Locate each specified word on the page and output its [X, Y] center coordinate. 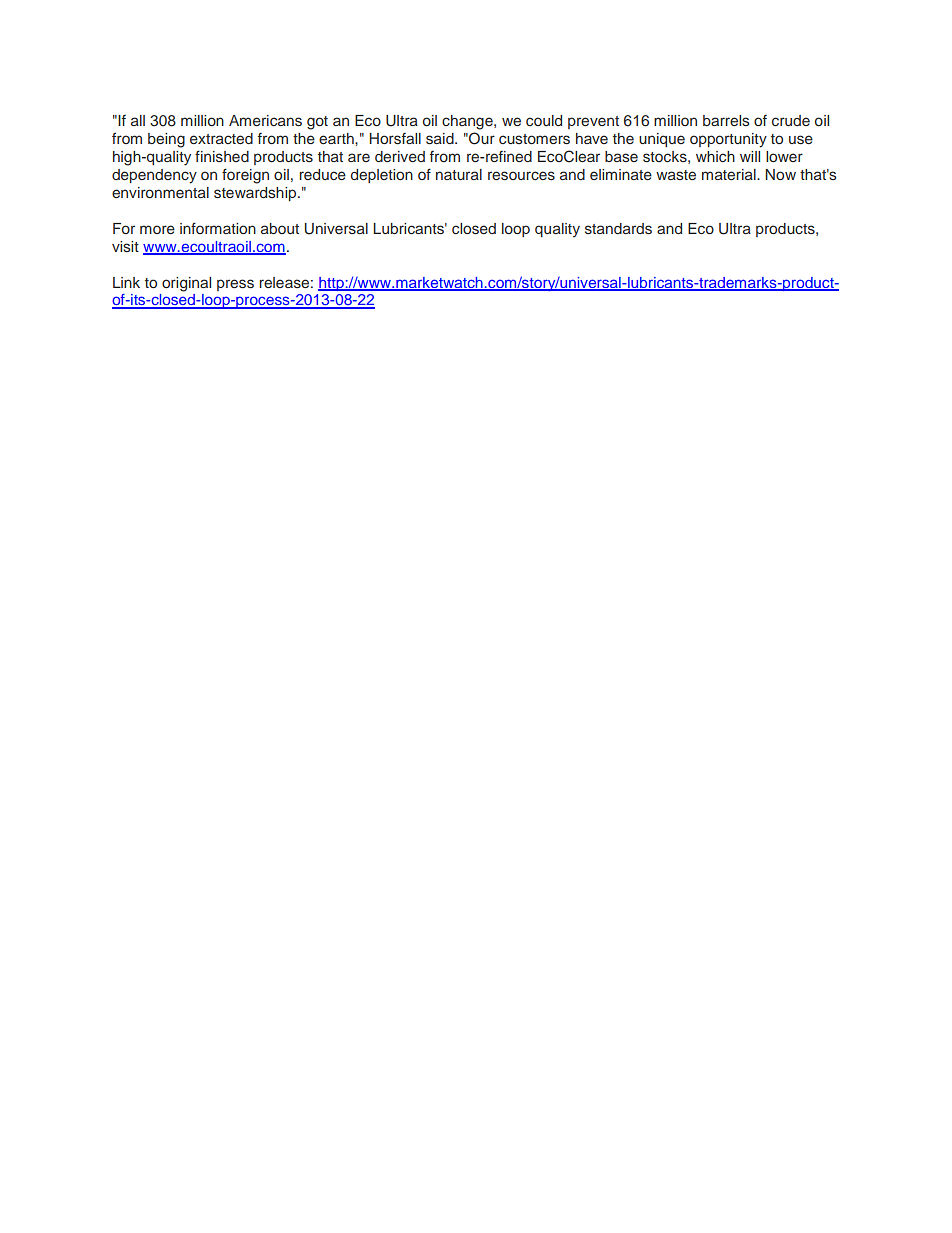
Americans [265, 121]
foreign [245, 176]
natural [459, 174]
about [280, 228]
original [186, 284]
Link [126, 282]
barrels [726, 120]
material [730, 174]
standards [618, 229]
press [235, 285]
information [218, 228]
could [544, 120]
